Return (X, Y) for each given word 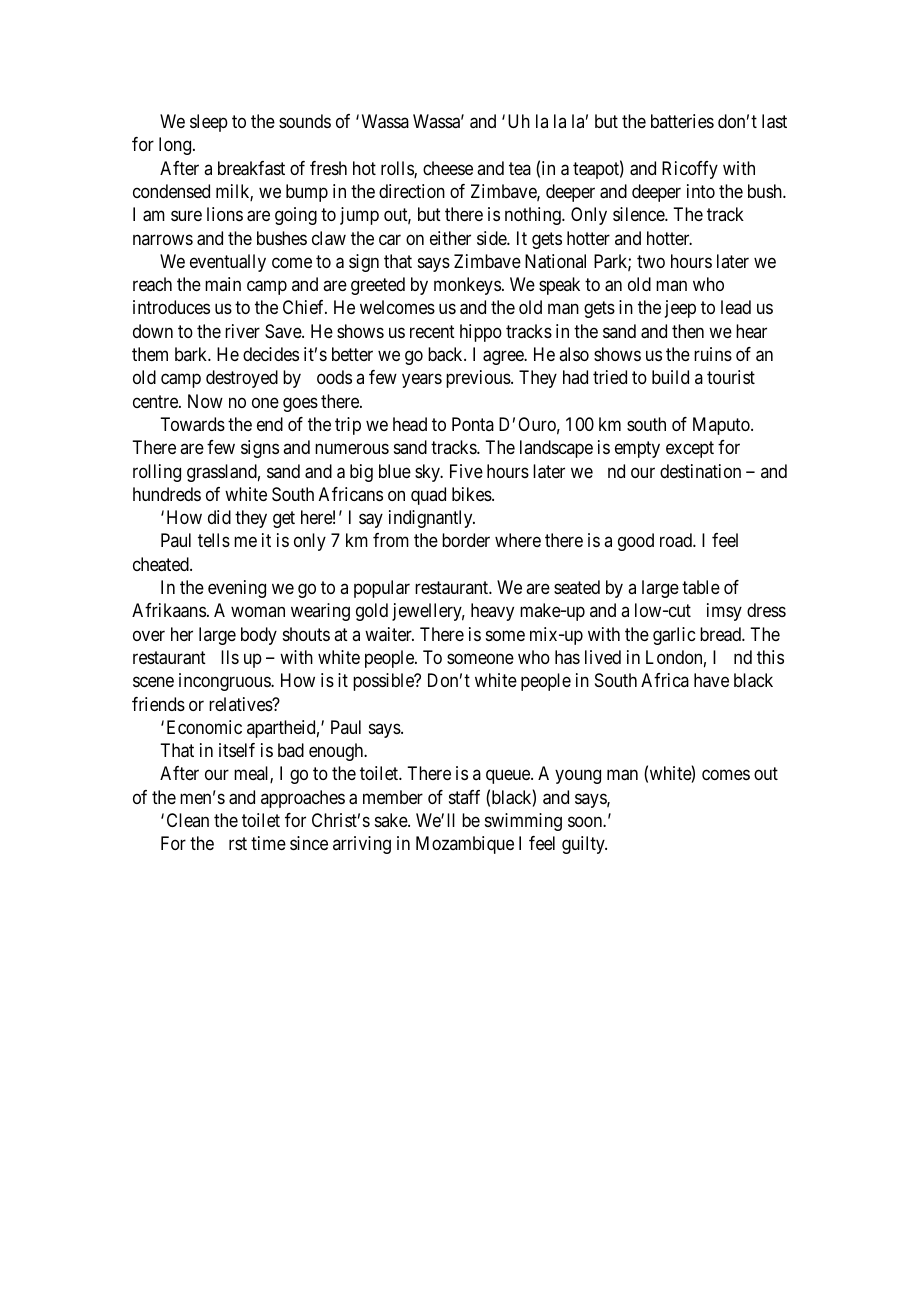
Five (466, 471)
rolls (398, 169)
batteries (682, 121)
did (219, 517)
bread (721, 634)
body (259, 636)
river (242, 331)
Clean (188, 820)
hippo (481, 333)
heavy (492, 612)
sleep (209, 123)
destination (700, 471)
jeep (680, 309)
